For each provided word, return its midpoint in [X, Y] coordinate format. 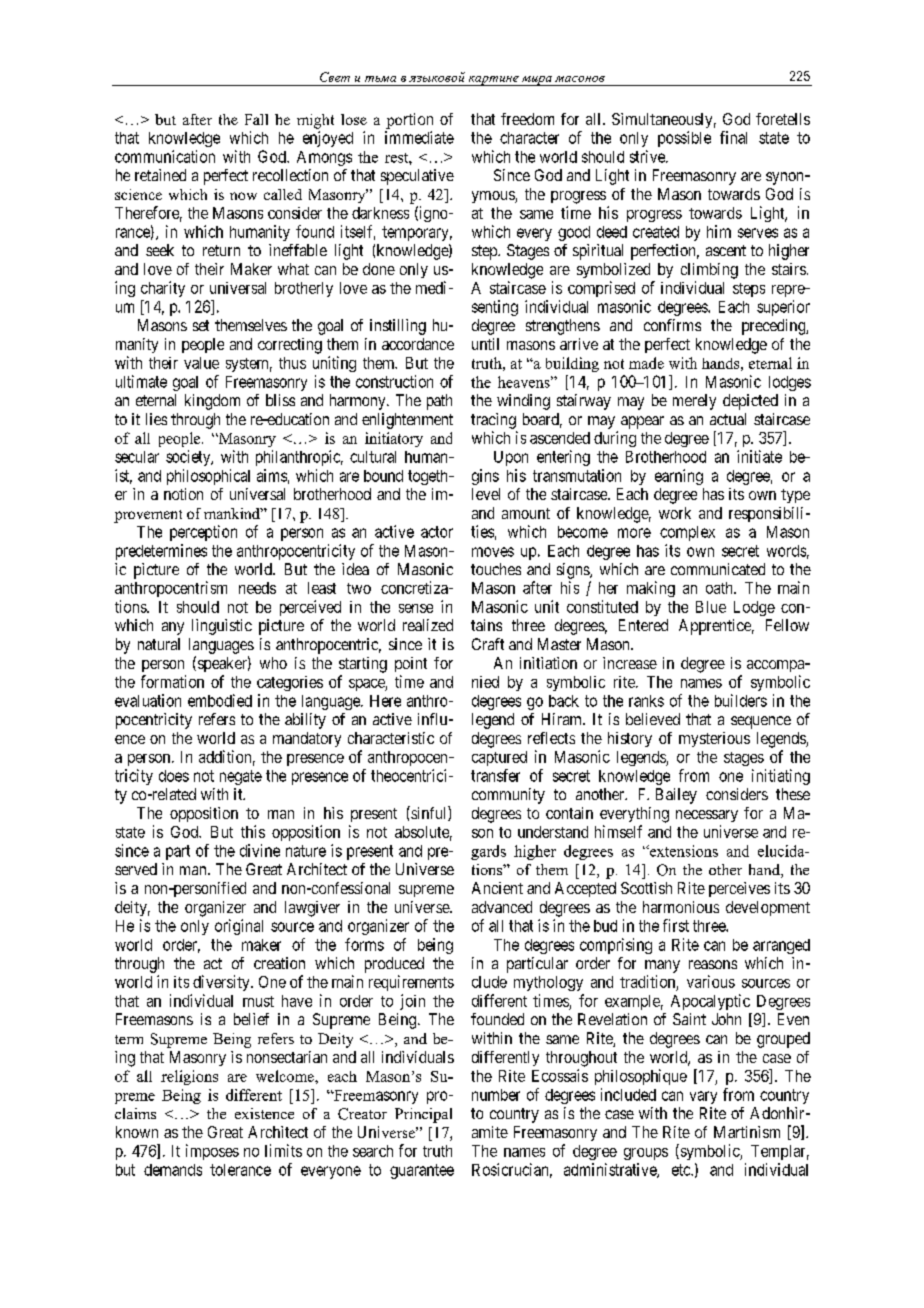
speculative [417, 177]
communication [165, 156]
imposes [212, 1152]
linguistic [222, 627]
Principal [423, 1115]
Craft [488, 644]
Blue [711, 607]
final [733, 137]
